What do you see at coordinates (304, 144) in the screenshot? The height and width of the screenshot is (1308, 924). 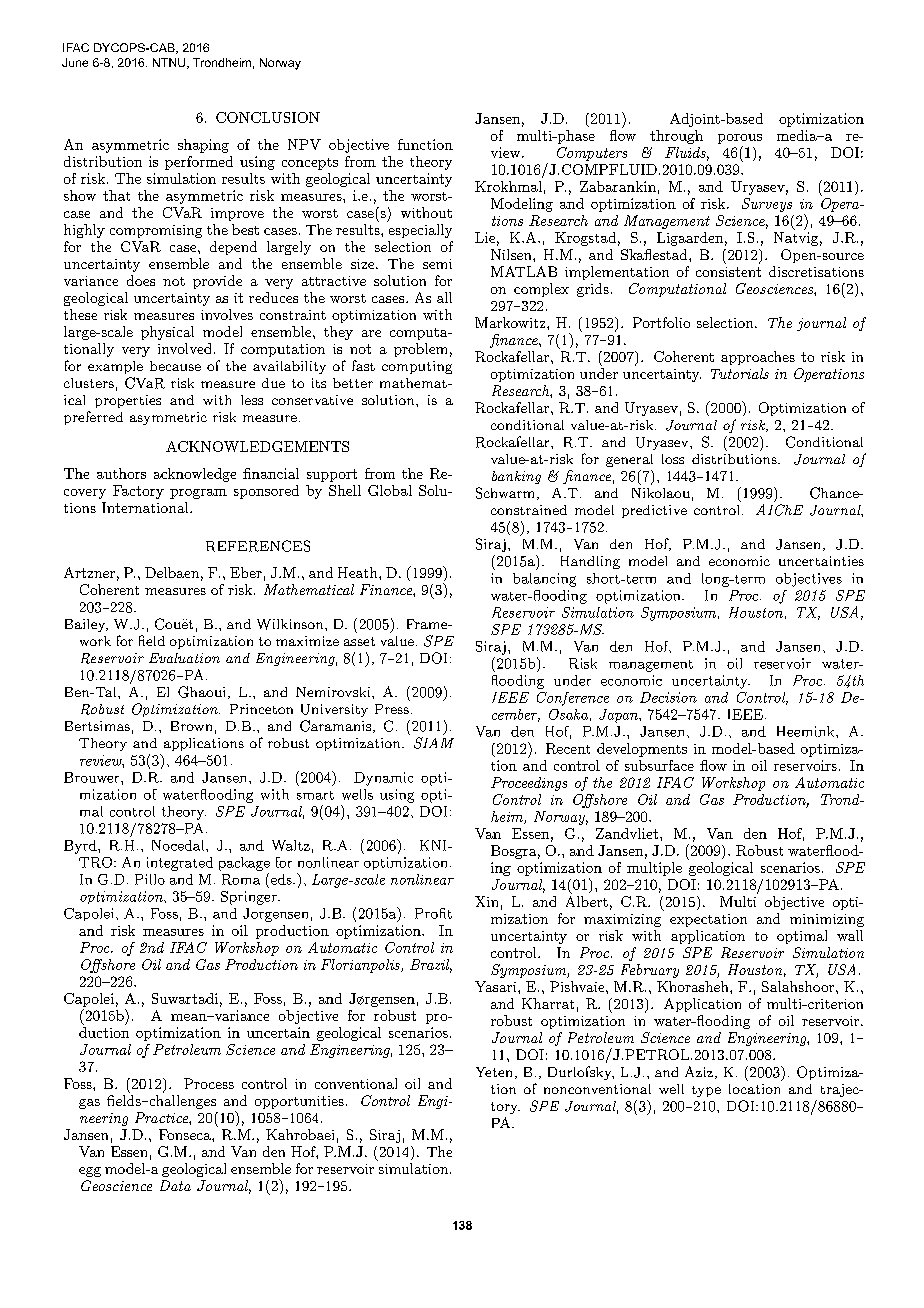 I see `NPV` at bounding box center [304, 144].
